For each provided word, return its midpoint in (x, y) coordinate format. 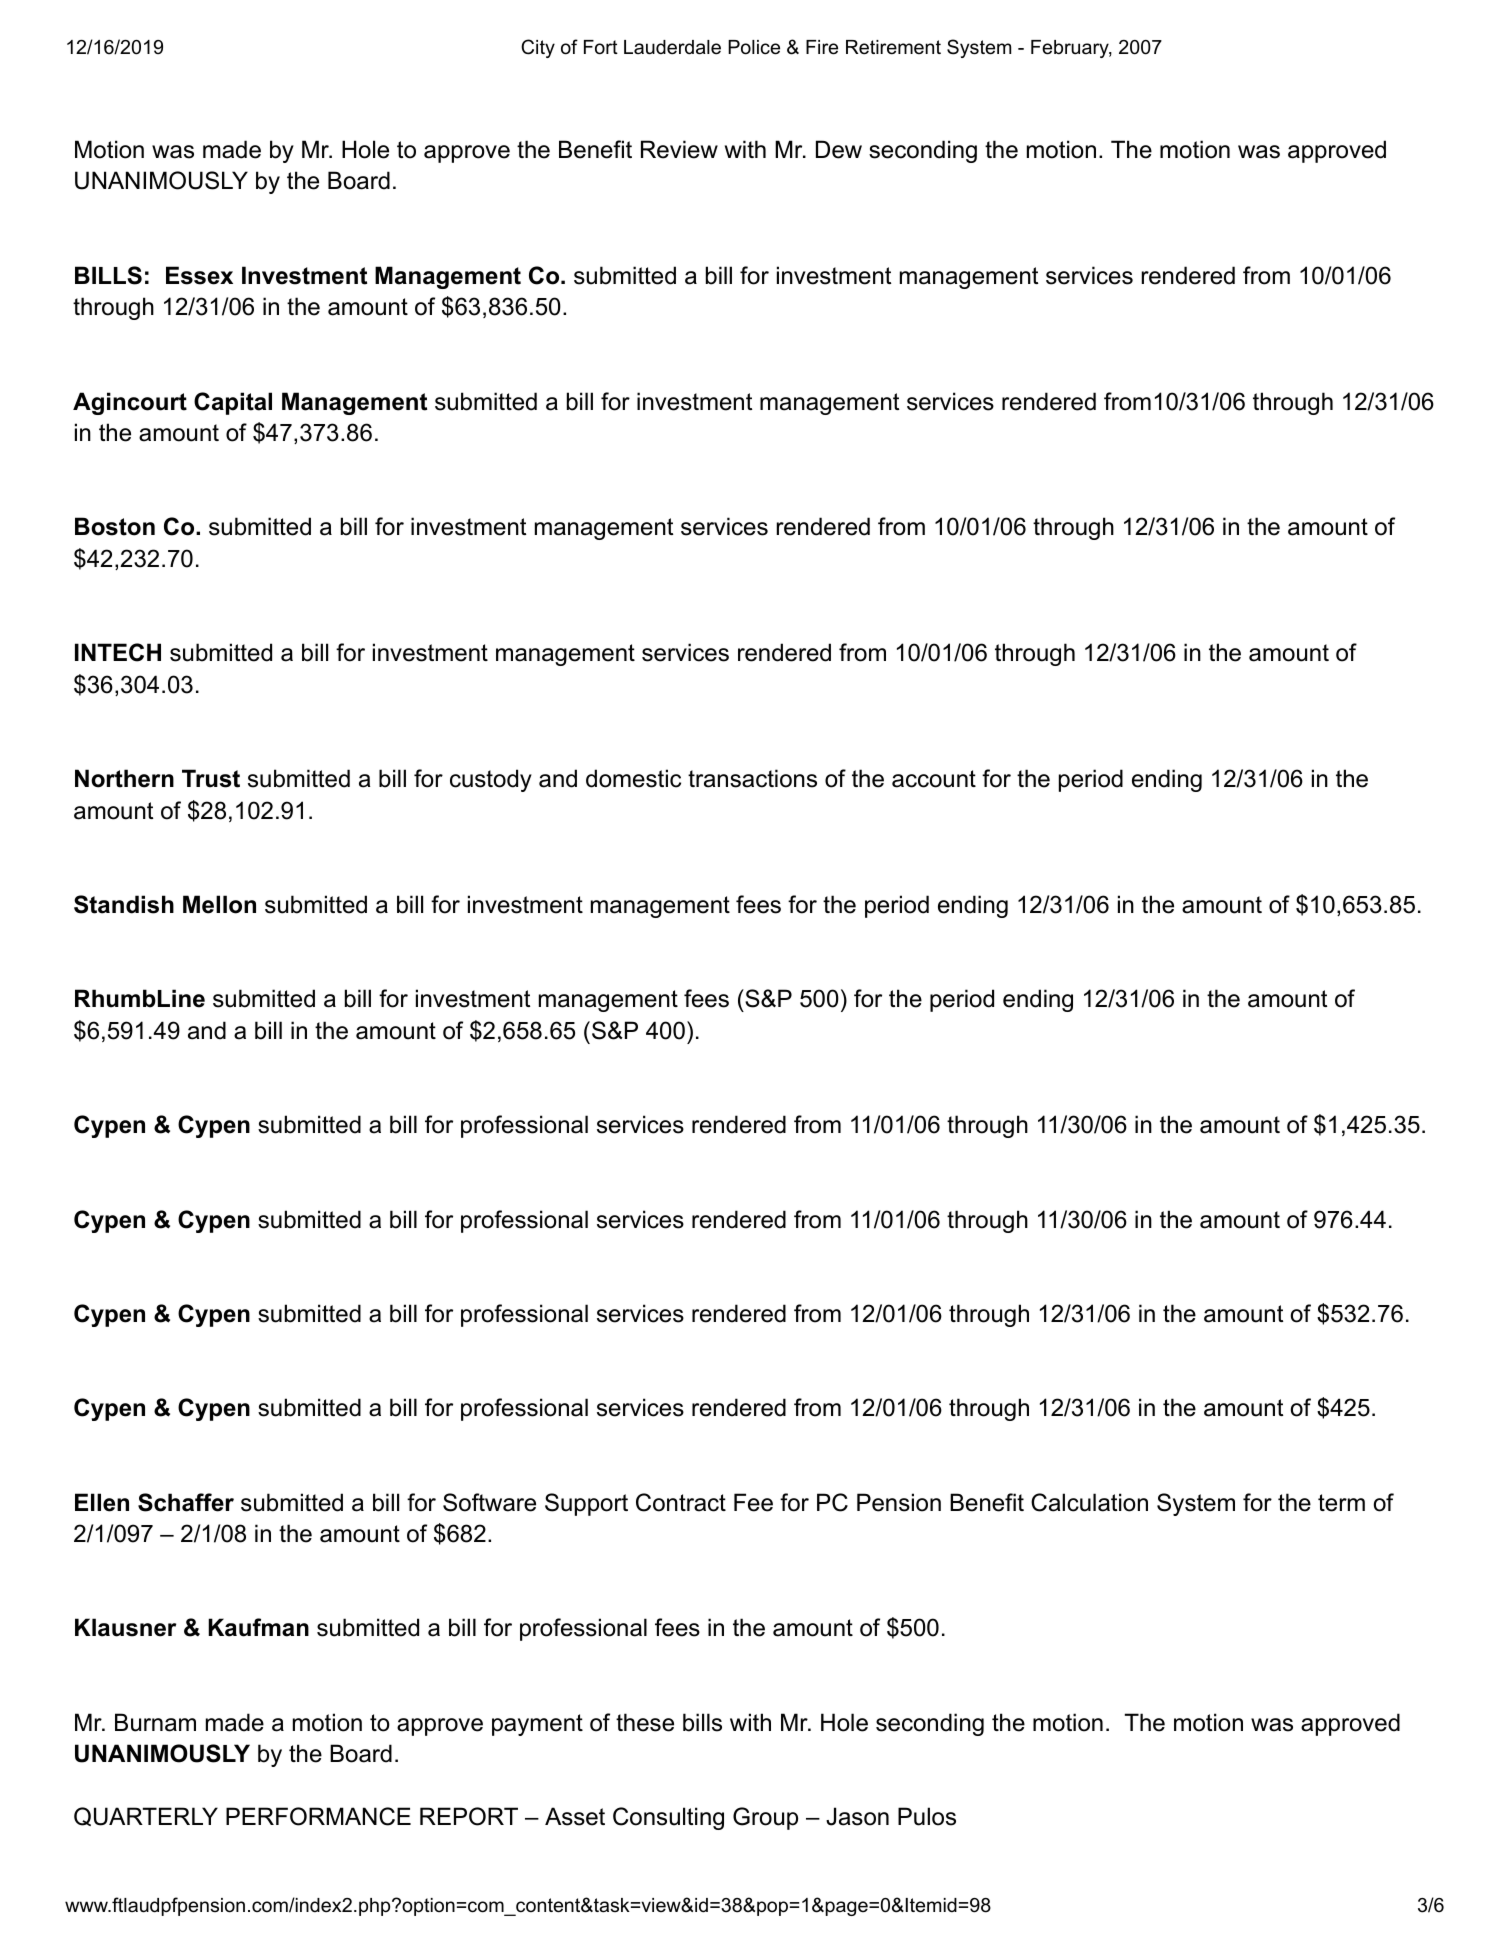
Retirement (893, 47)
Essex (199, 275)
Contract (681, 1502)
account (934, 779)
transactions (752, 778)
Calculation (1089, 1502)
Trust (211, 778)
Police (754, 47)
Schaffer (186, 1502)
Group (765, 1818)
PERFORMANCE (318, 1816)
